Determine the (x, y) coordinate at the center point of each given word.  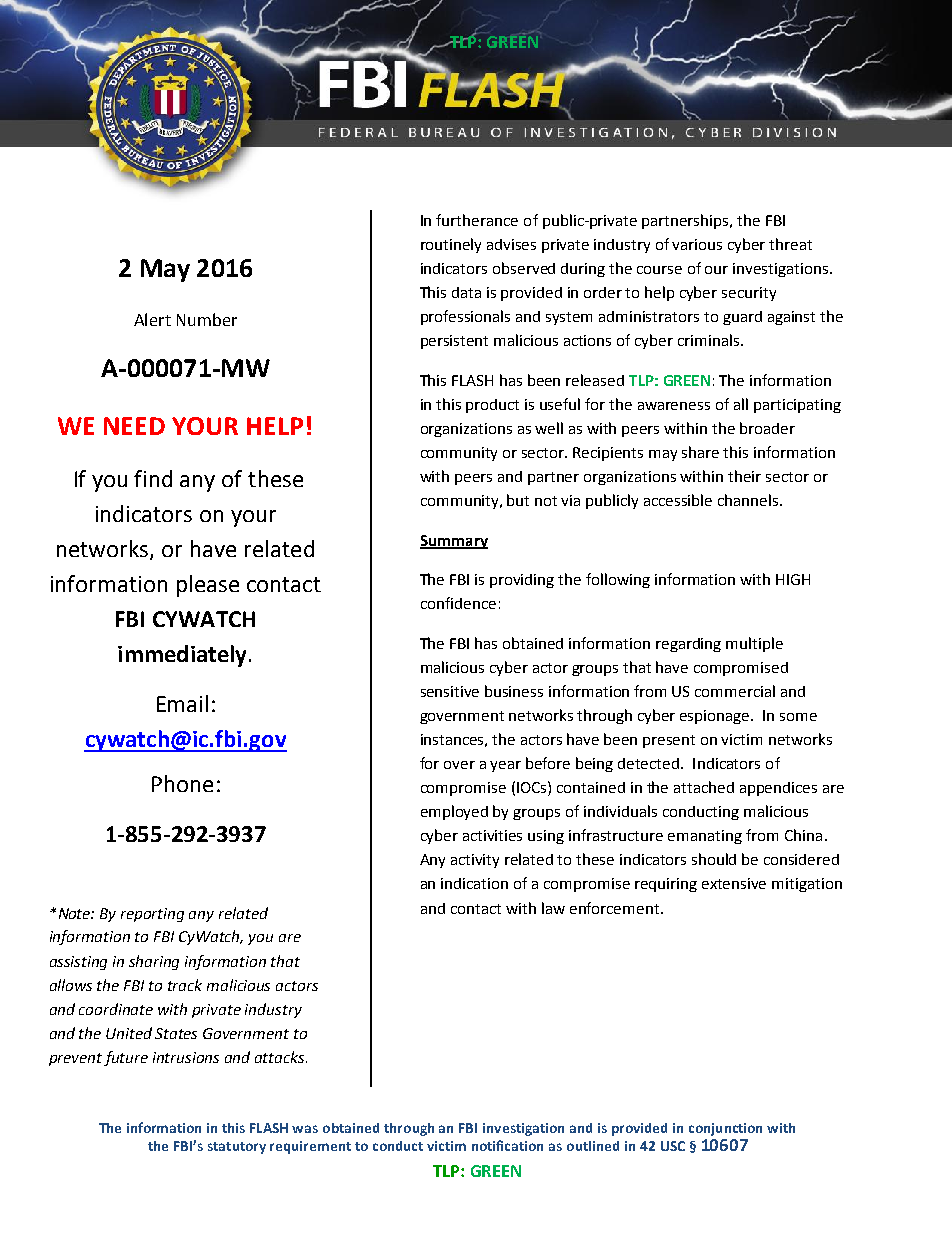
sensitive (450, 691)
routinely (451, 245)
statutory (237, 1148)
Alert (152, 319)
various (697, 244)
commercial (735, 691)
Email (182, 703)
